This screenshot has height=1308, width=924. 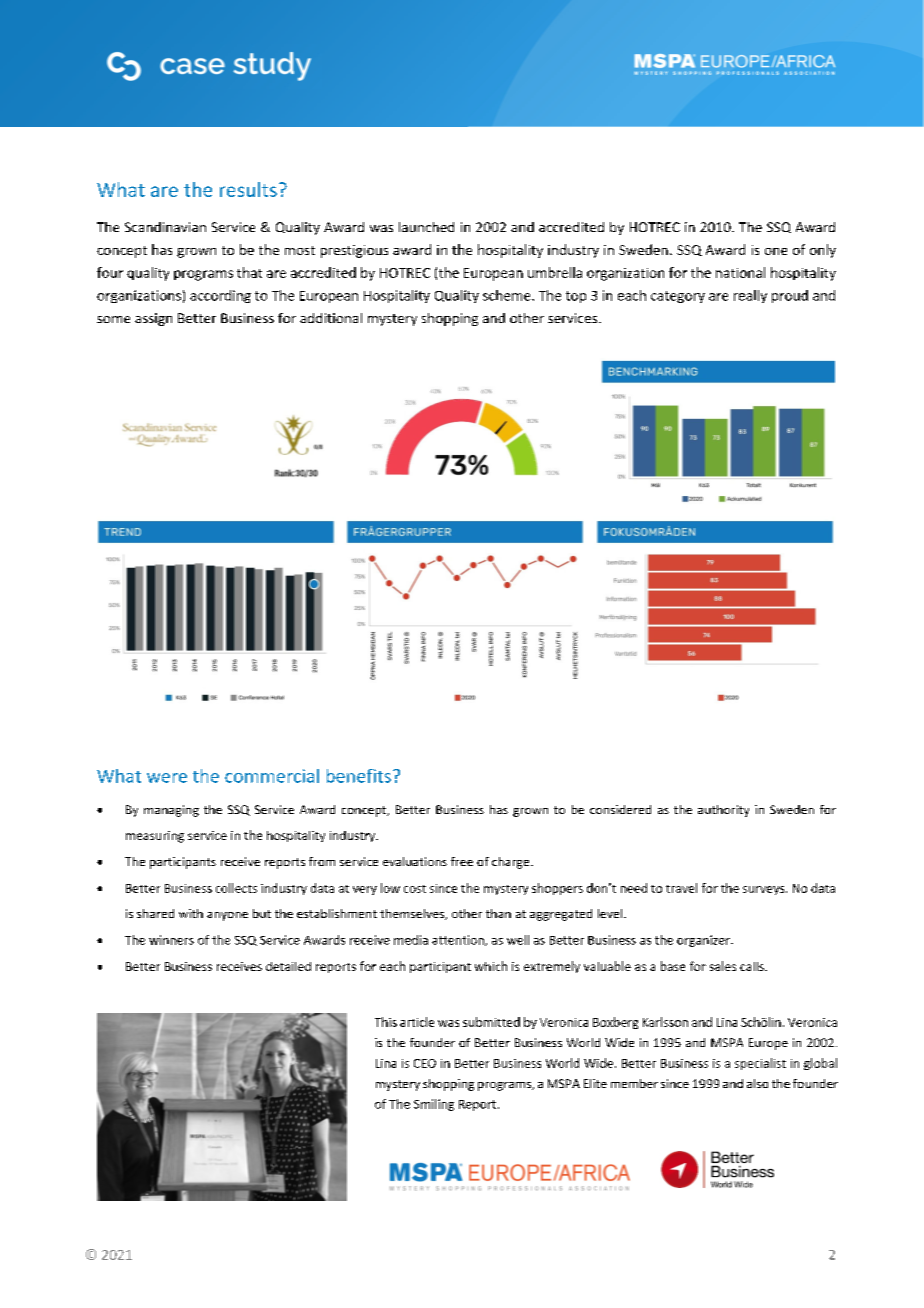 I want to click on benefits, so click(x=359, y=776).
